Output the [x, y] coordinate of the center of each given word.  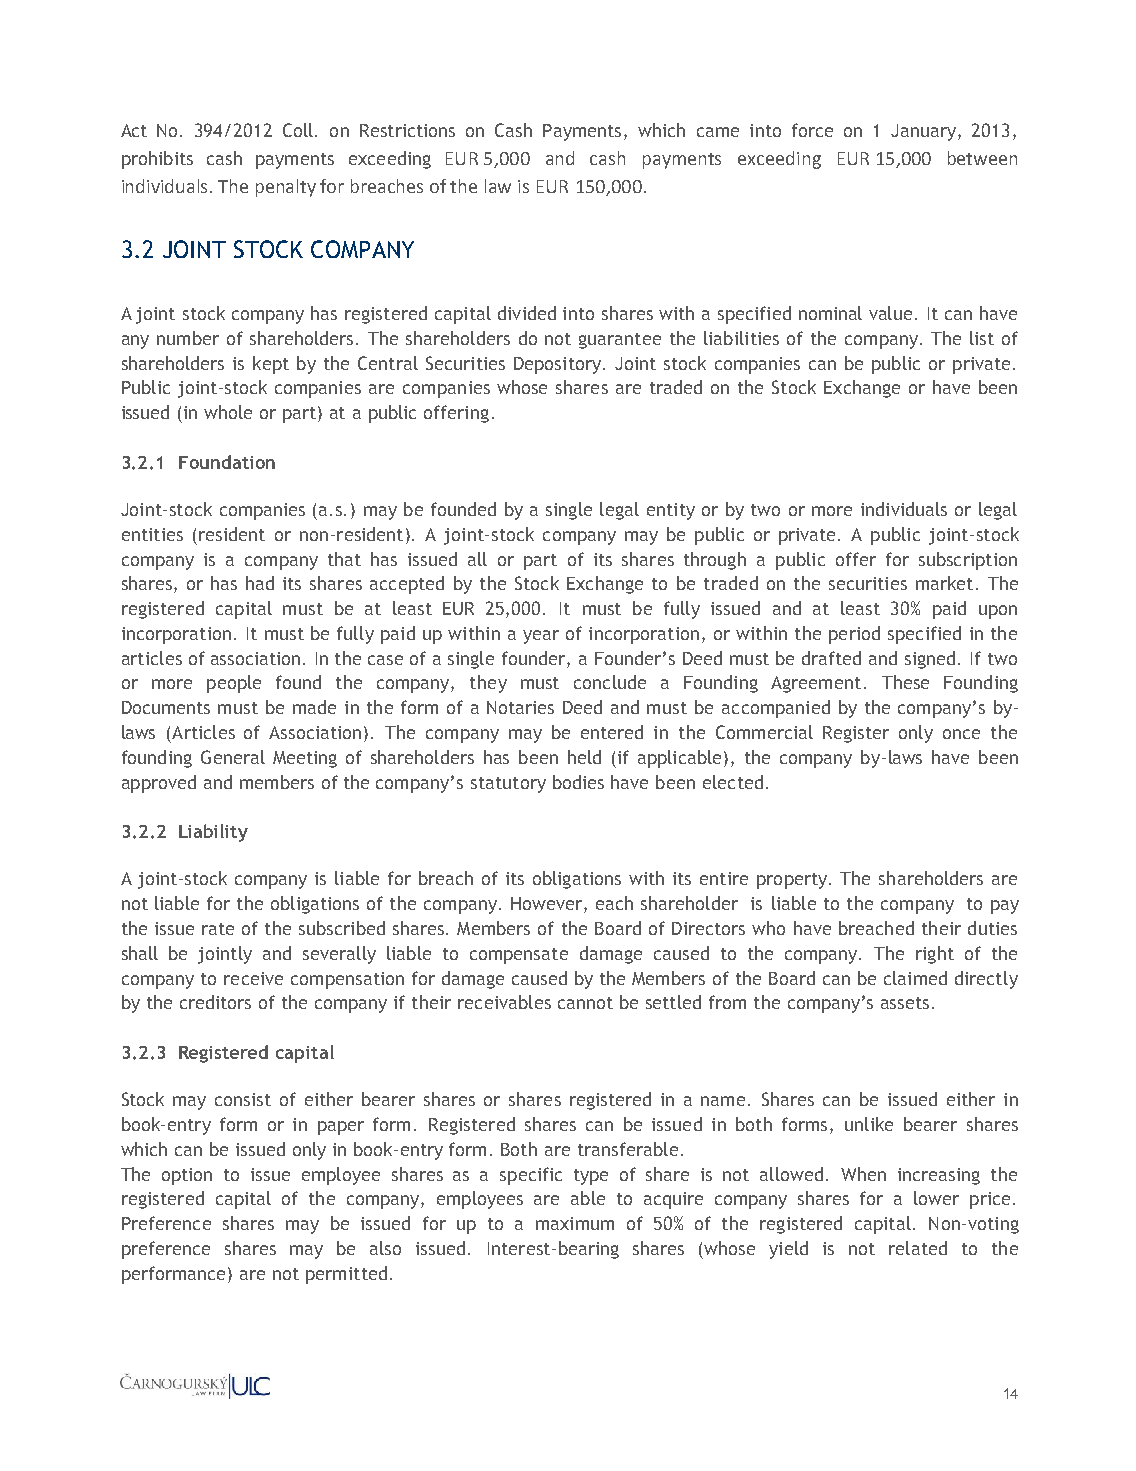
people [234, 684]
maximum [575, 1223]
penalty [286, 188]
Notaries [520, 707]
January [925, 132]
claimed [915, 978]
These [905, 682]
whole [228, 412]
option [187, 1176]
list [982, 338]
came [718, 132]
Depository [559, 365]
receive [253, 978]
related [918, 1248]
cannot [585, 1003]
